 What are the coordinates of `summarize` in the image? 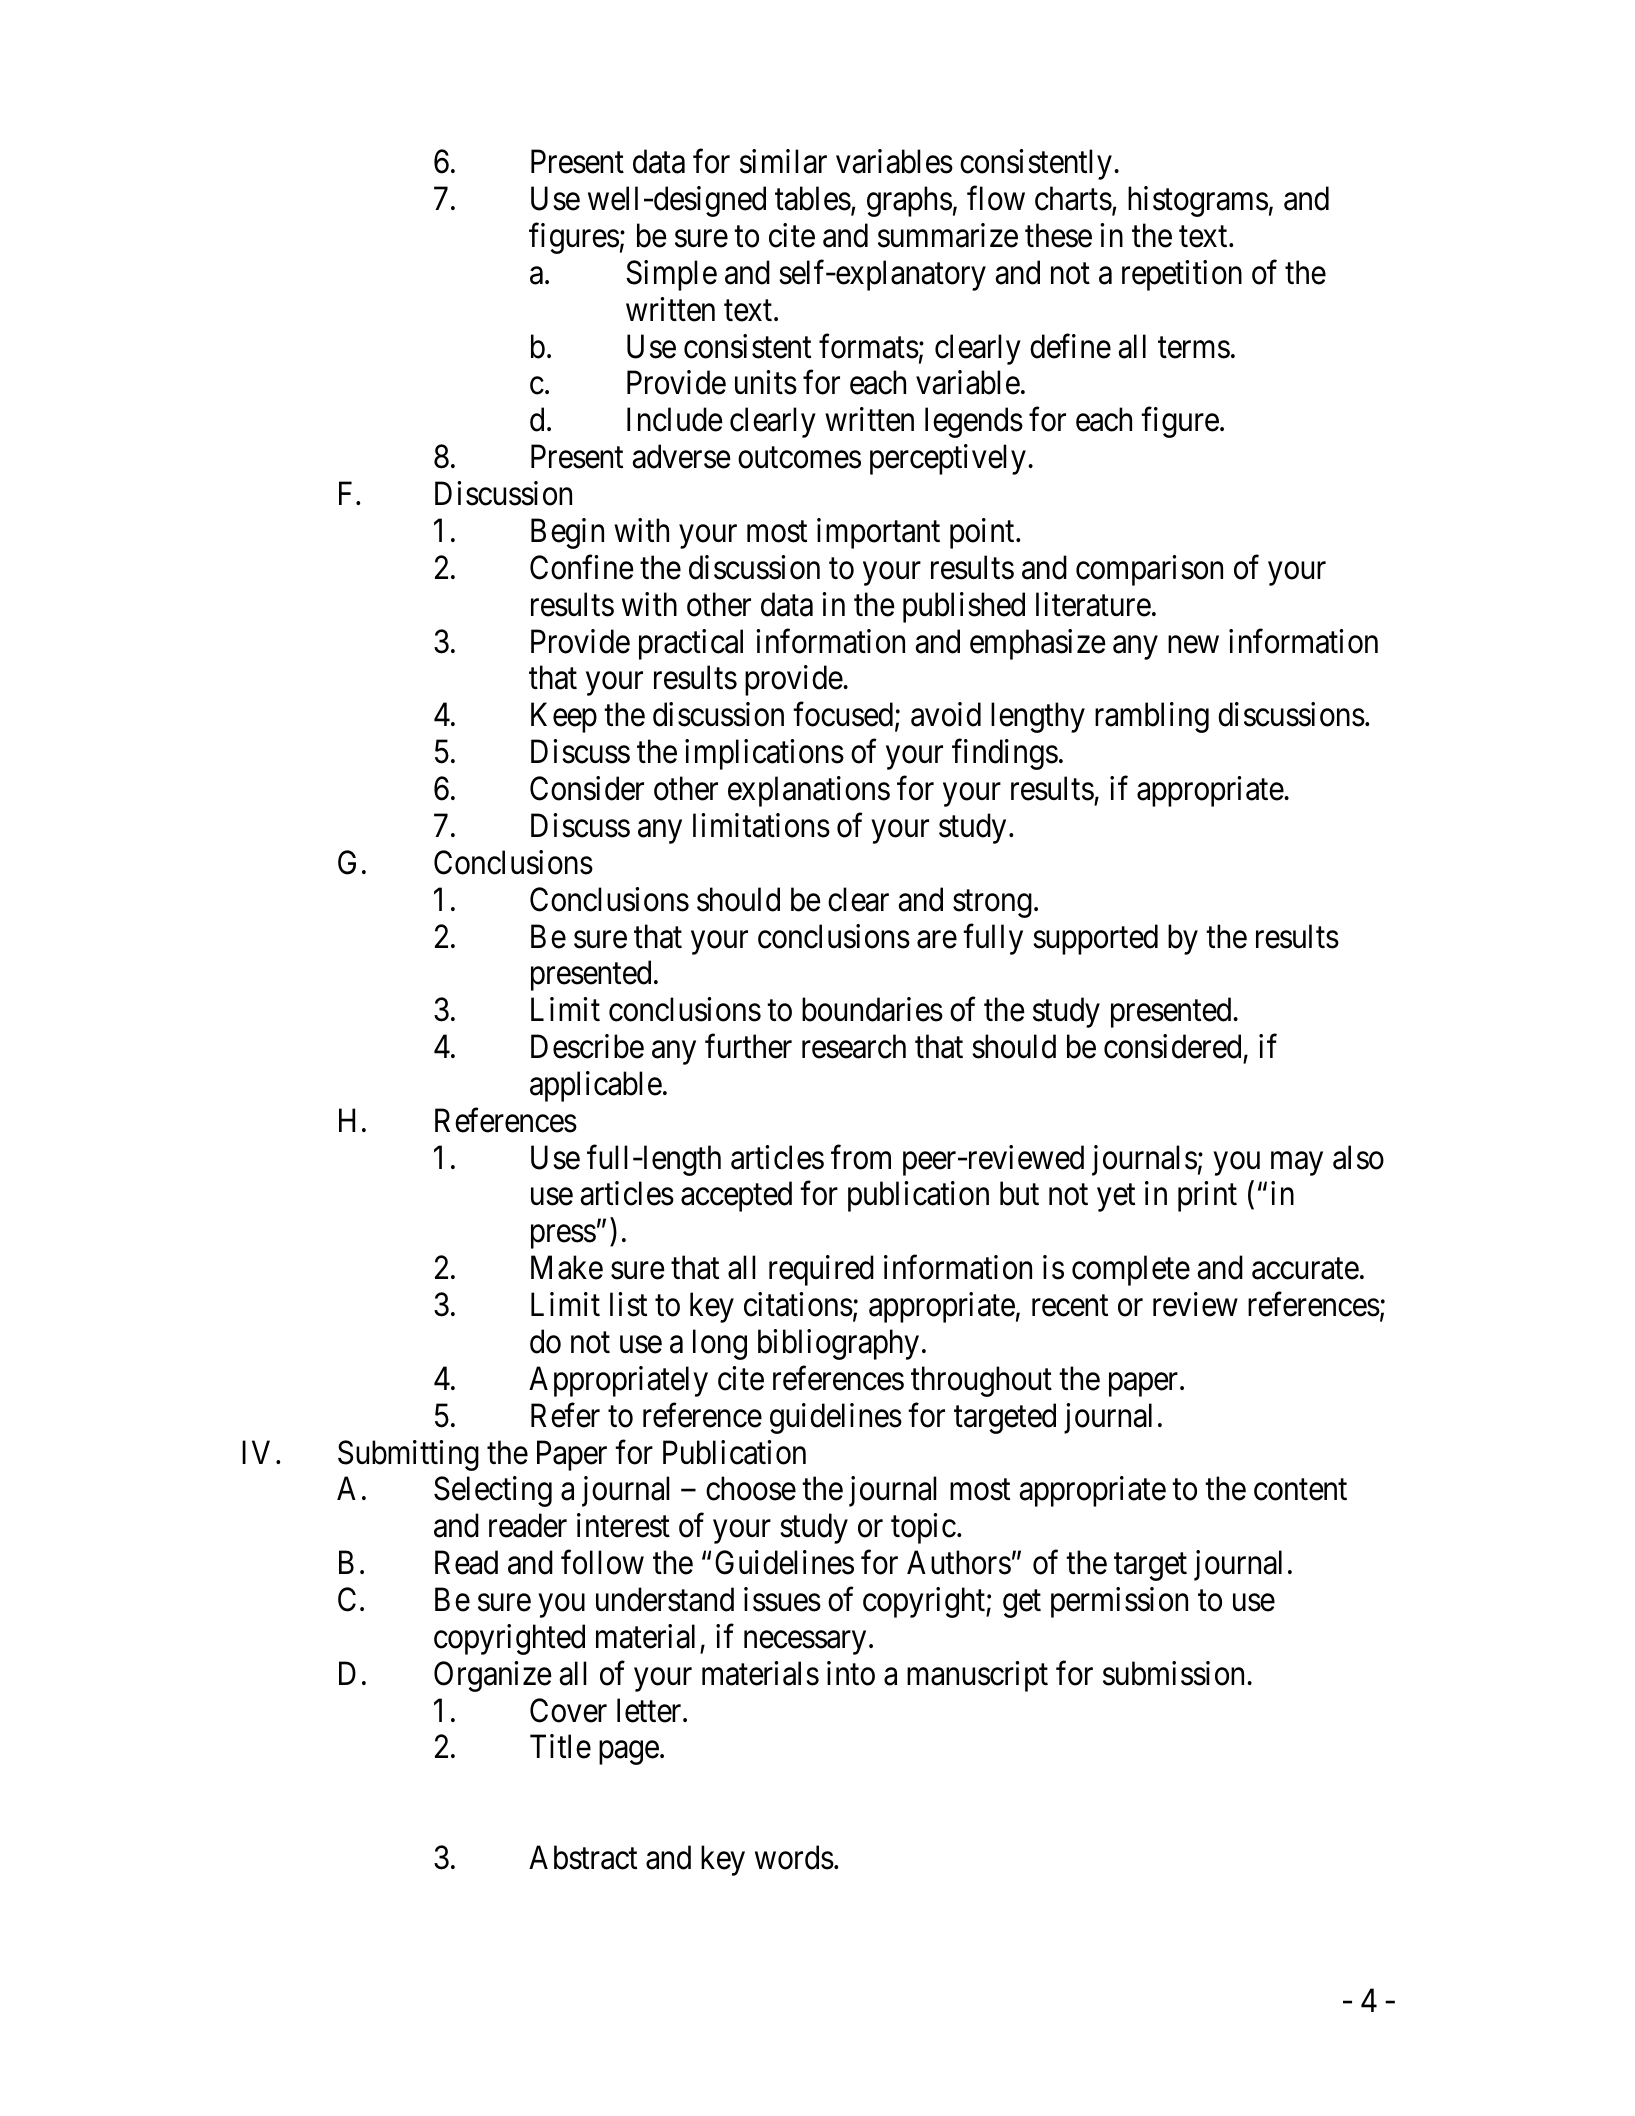 It's located at (948, 235).
